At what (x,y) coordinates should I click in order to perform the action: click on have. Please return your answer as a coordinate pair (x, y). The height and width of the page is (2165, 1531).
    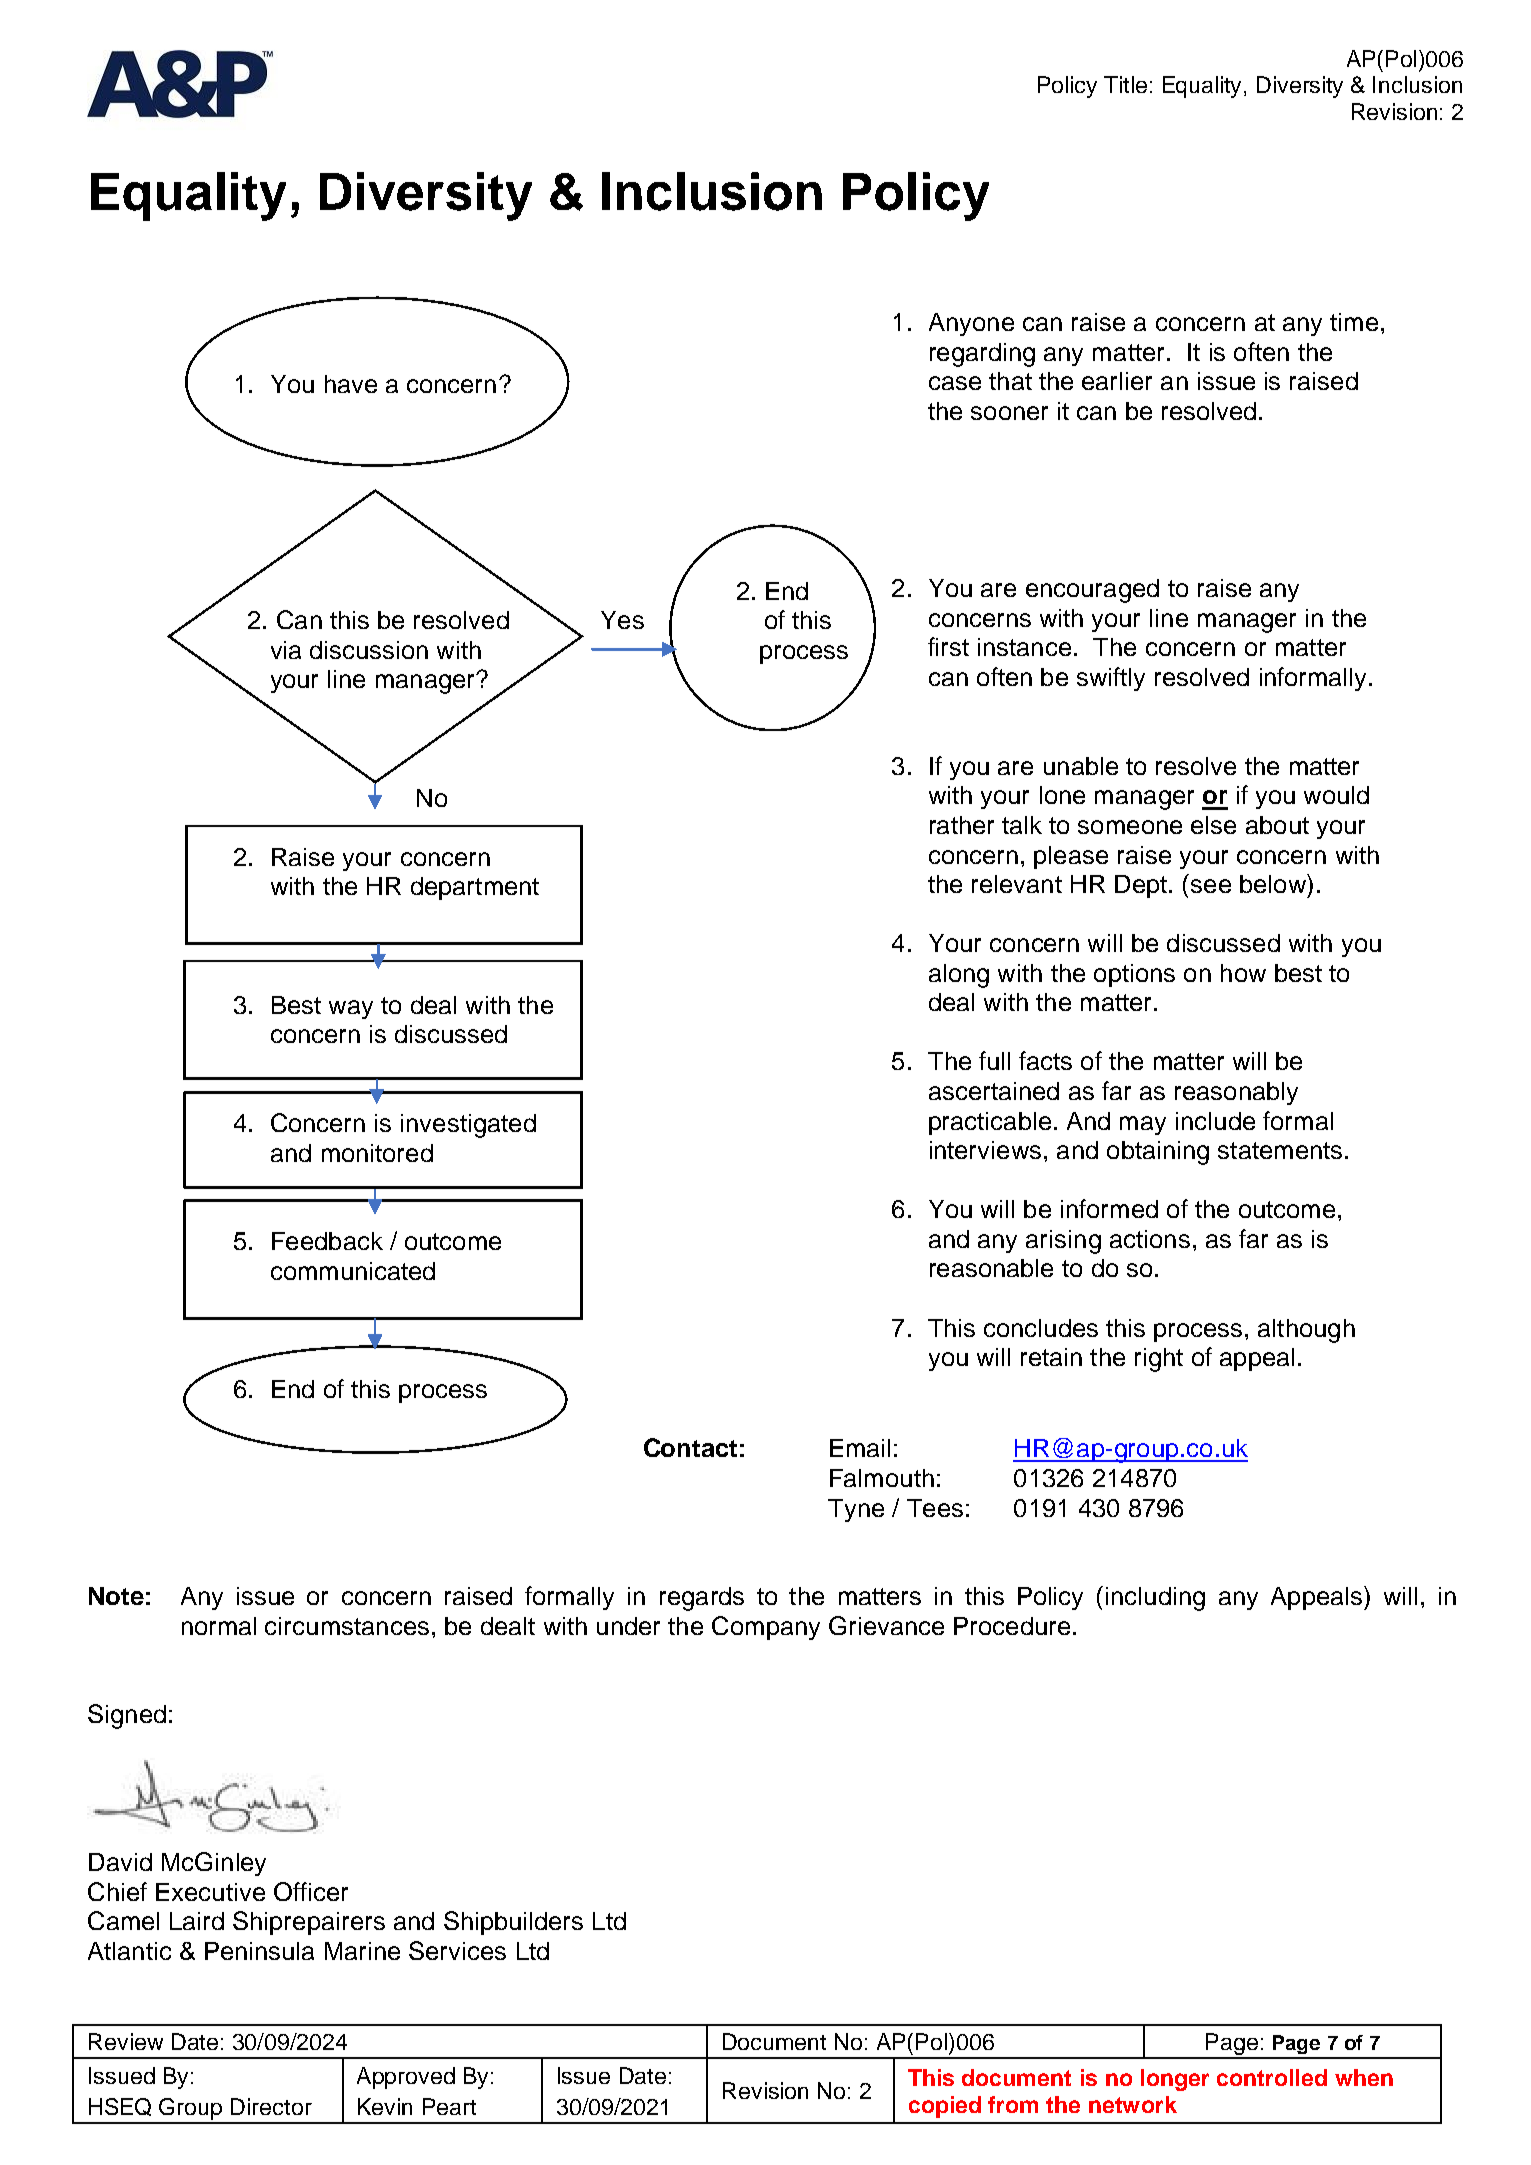
    Looking at the image, I should click on (351, 384).
